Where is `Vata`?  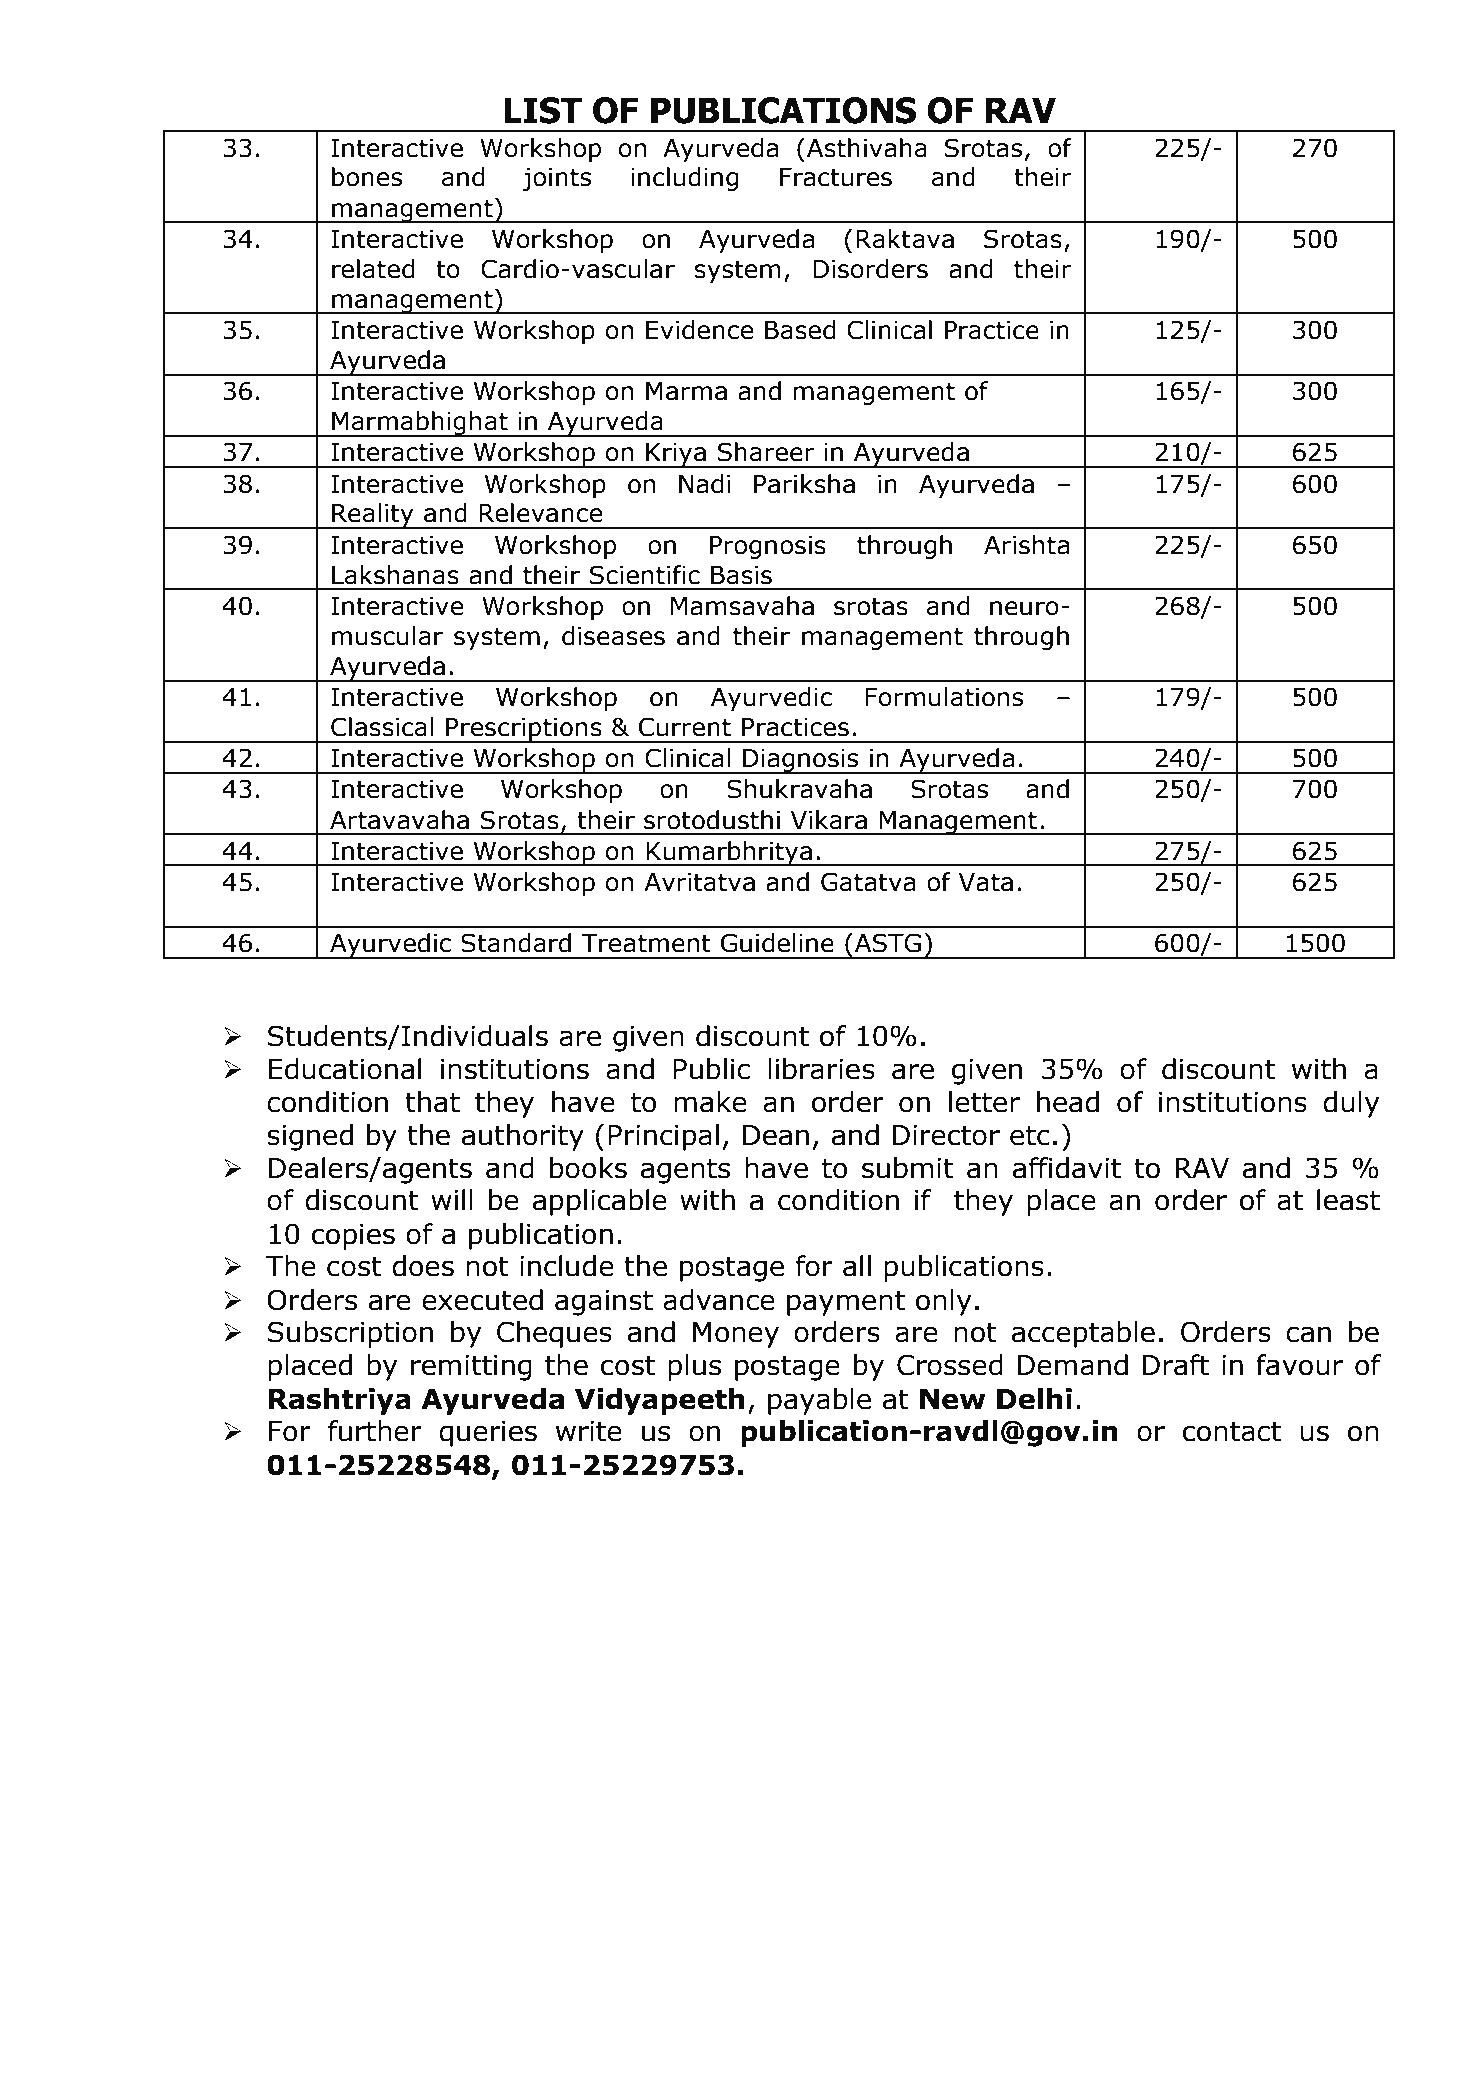 Vata is located at coordinates (985, 882).
